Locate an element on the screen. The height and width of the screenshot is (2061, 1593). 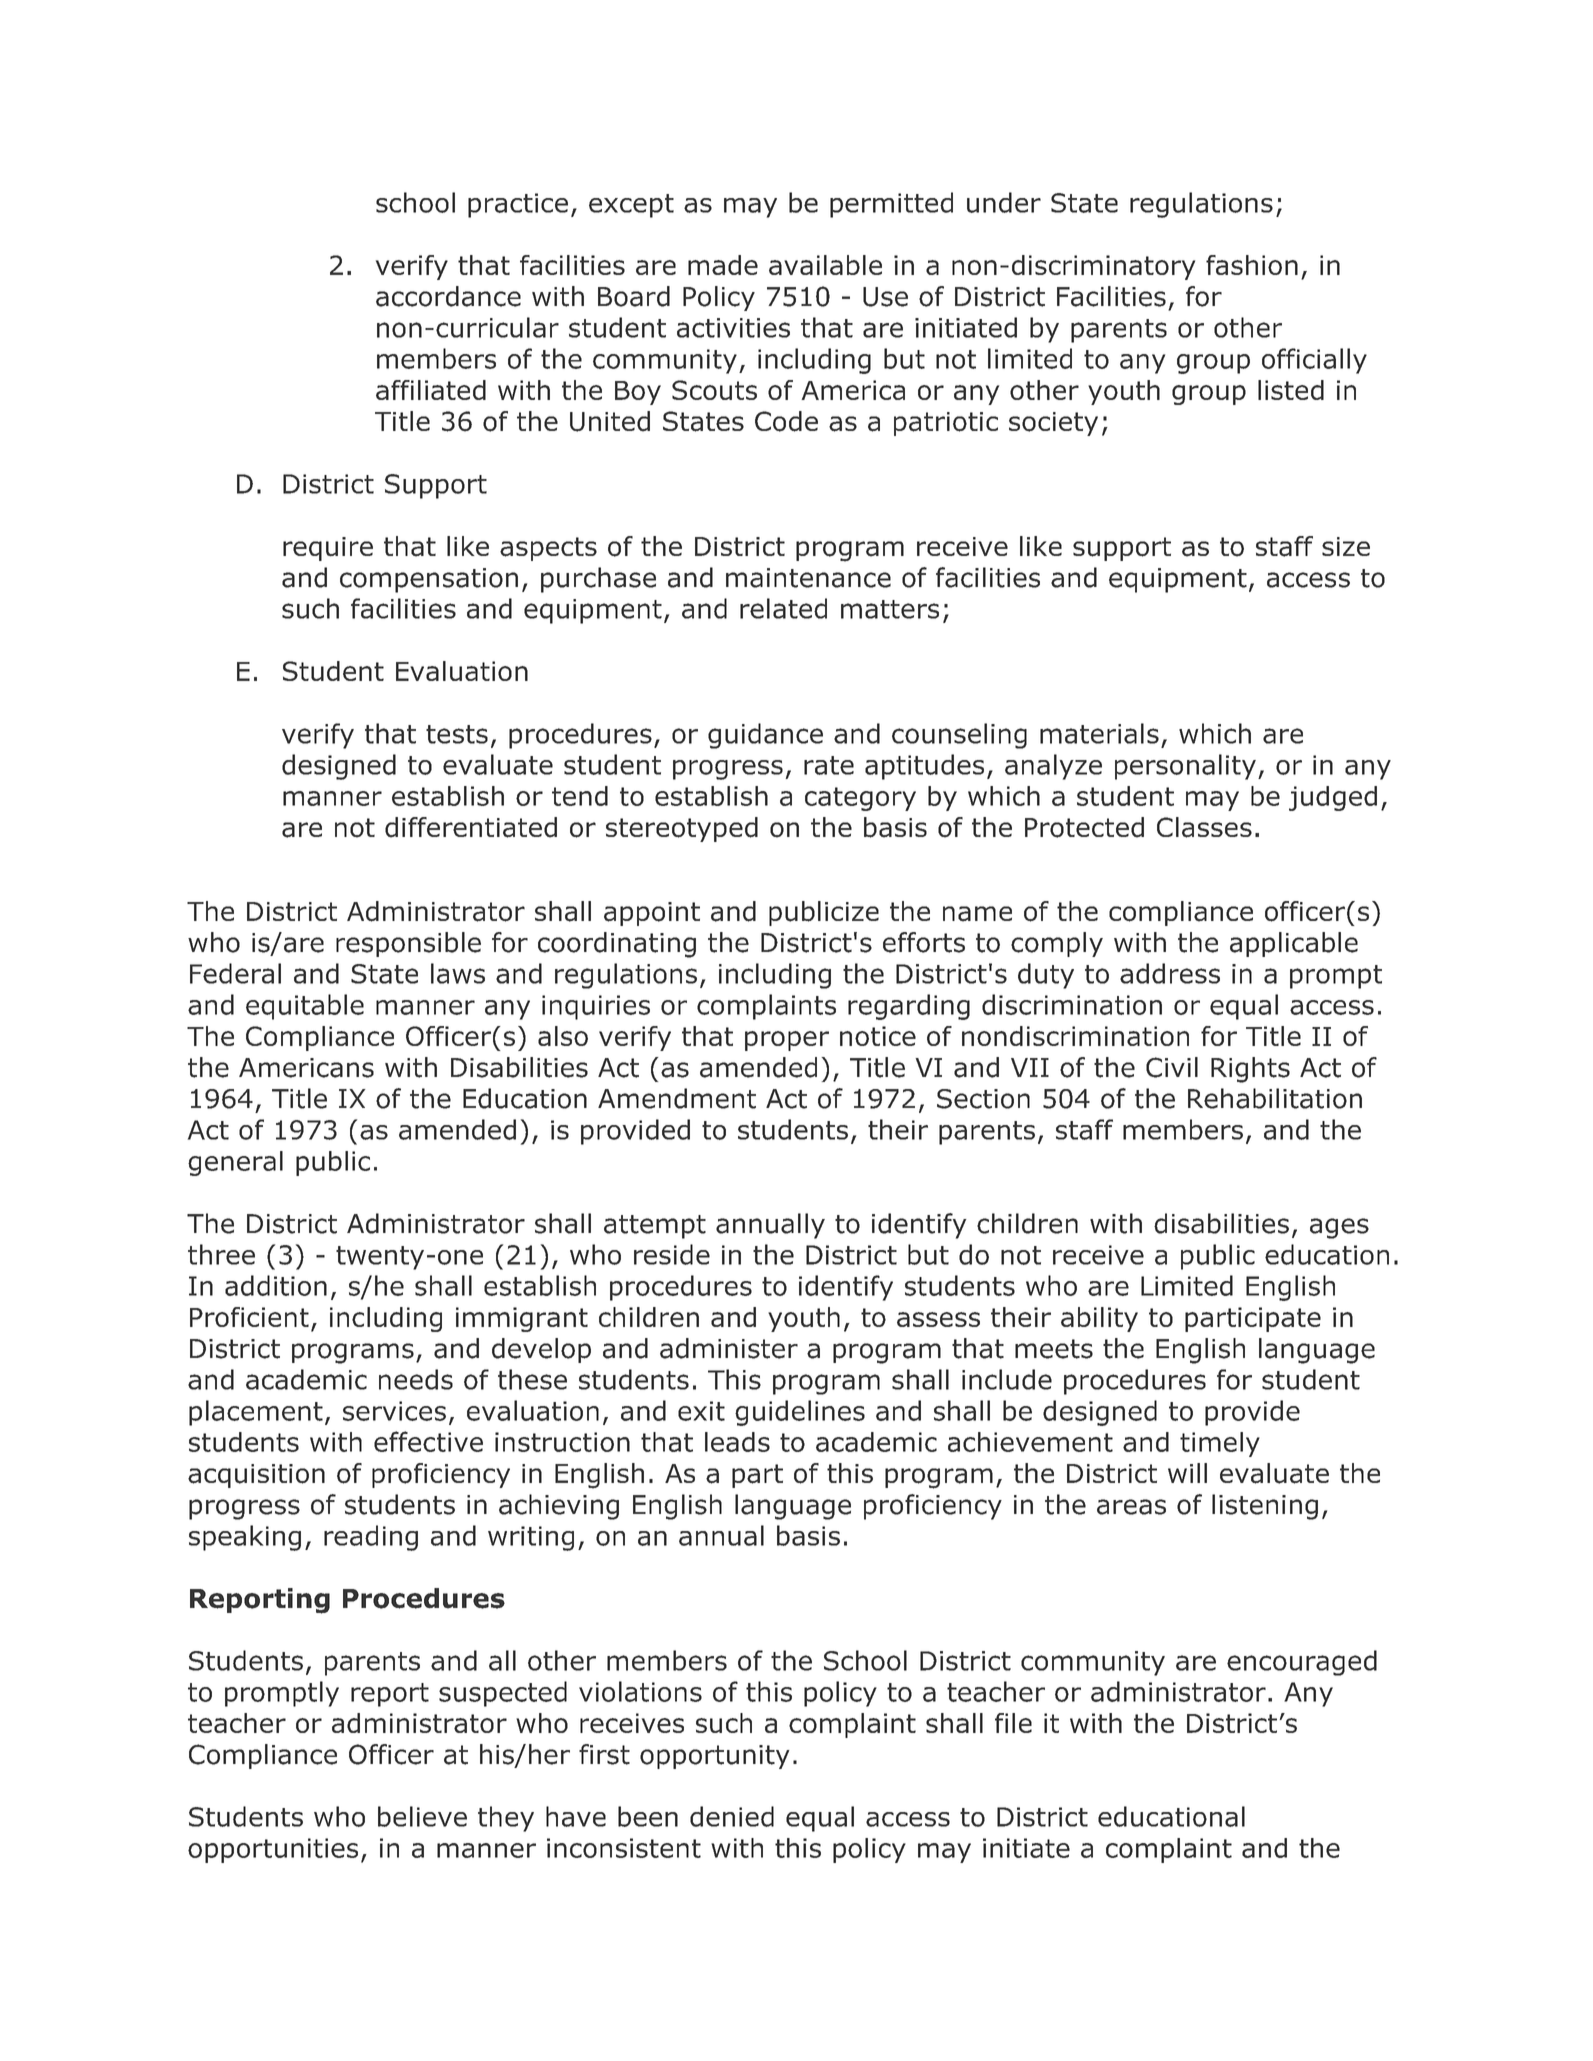
available is located at coordinates (825, 265).
